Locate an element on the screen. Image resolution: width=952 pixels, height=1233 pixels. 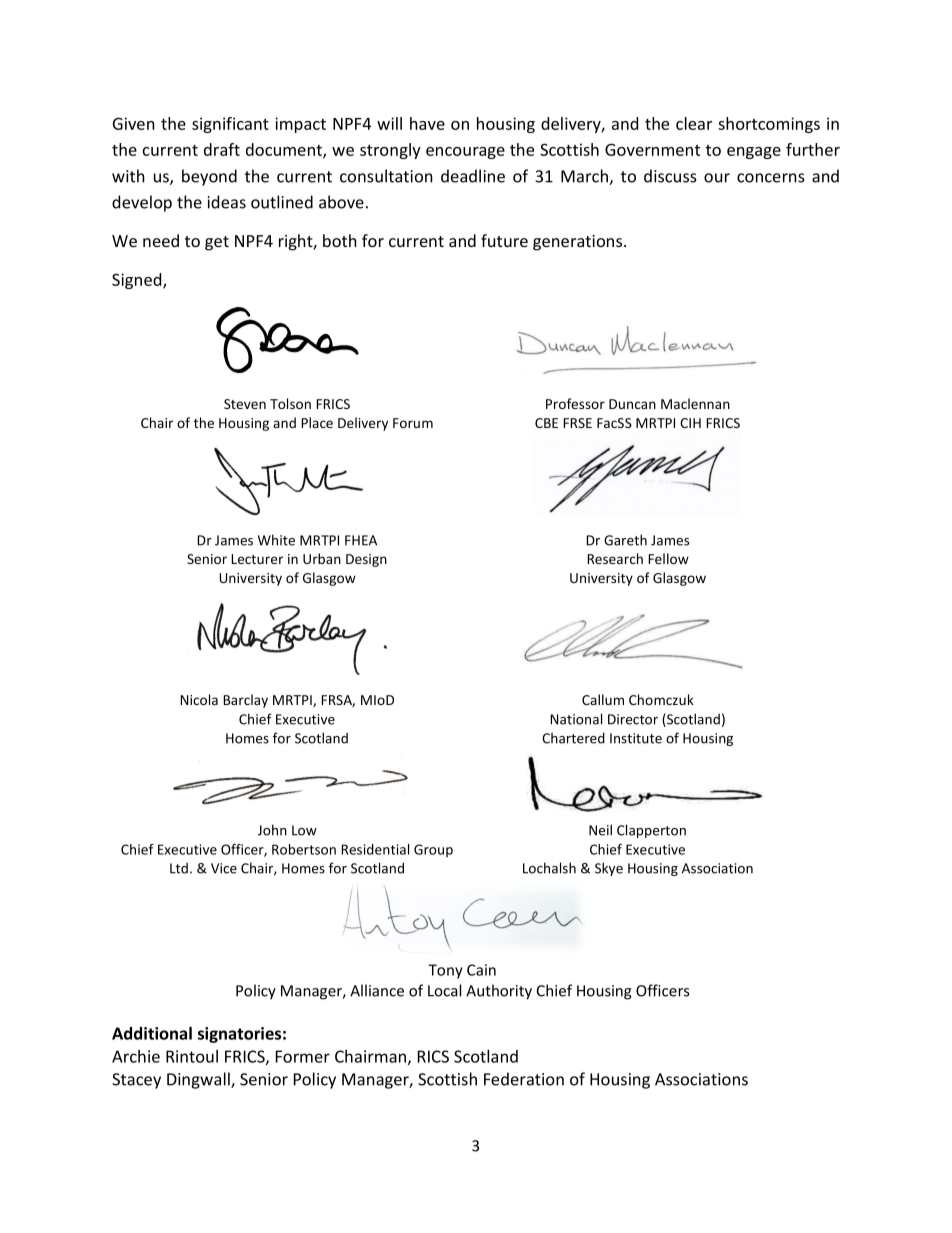
draft is located at coordinates (222, 149).
